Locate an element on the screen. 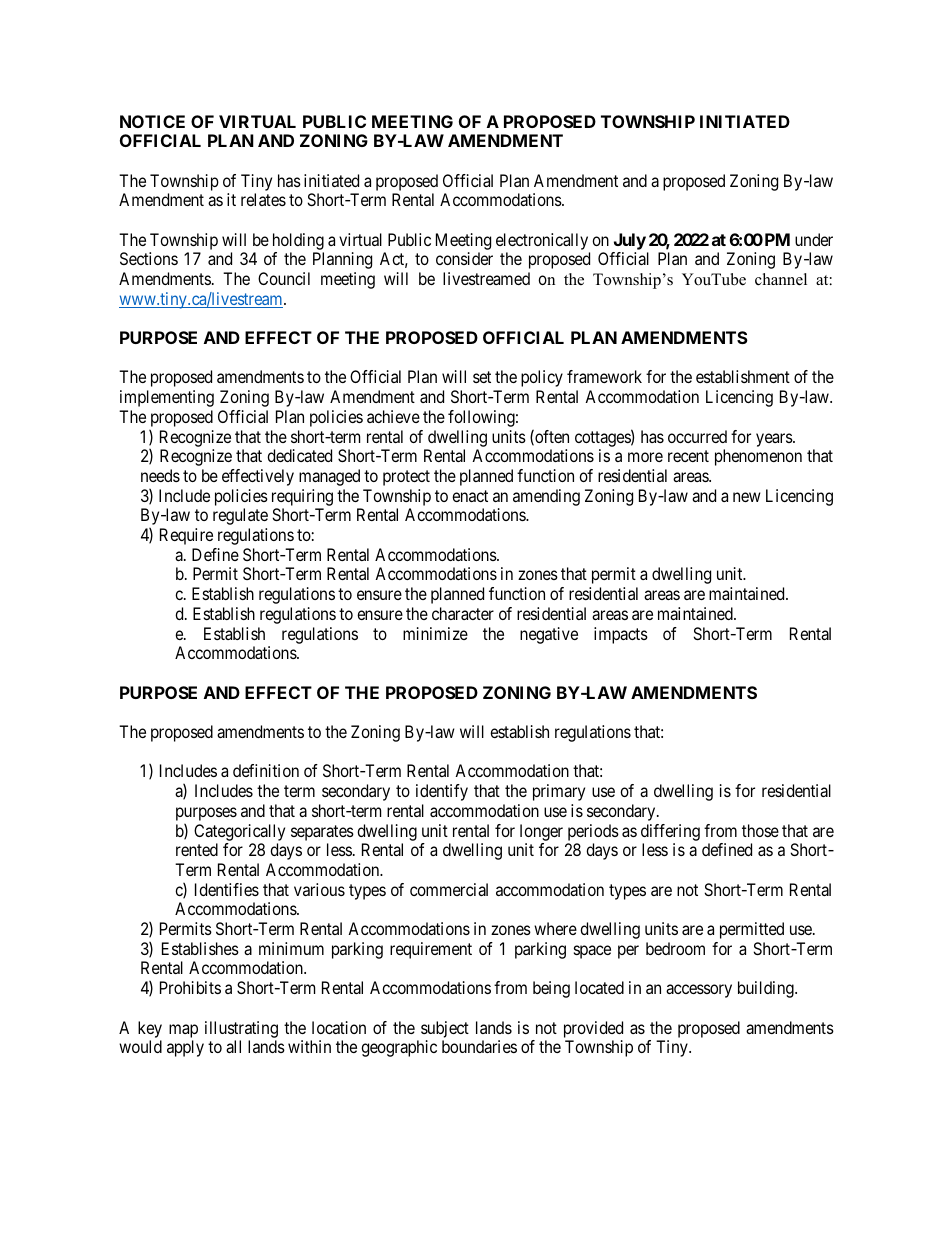 The width and height of the screenshot is (952, 1233). illustrating is located at coordinates (241, 1029).
